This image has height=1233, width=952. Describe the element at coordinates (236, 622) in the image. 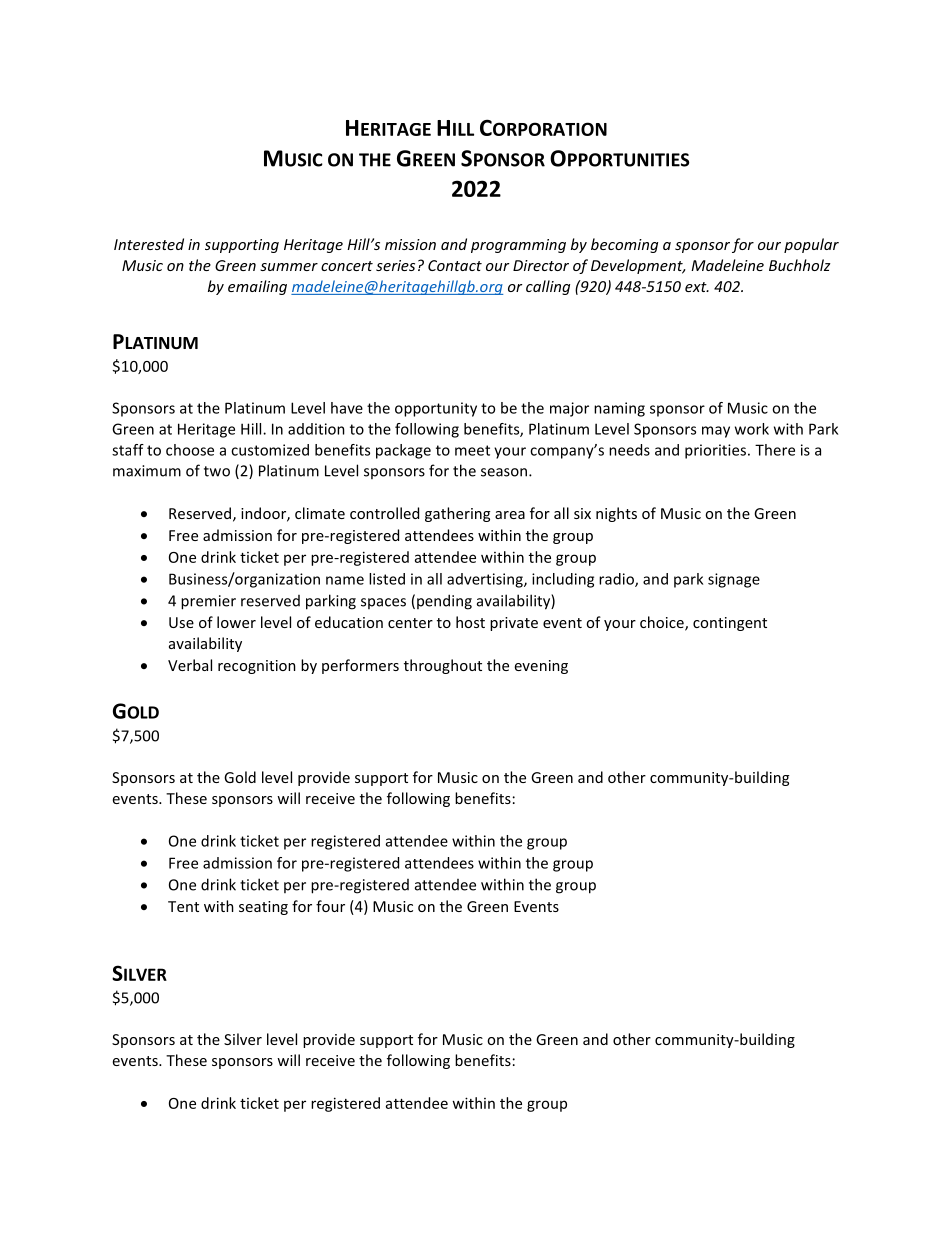

I see `lower` at that location.
